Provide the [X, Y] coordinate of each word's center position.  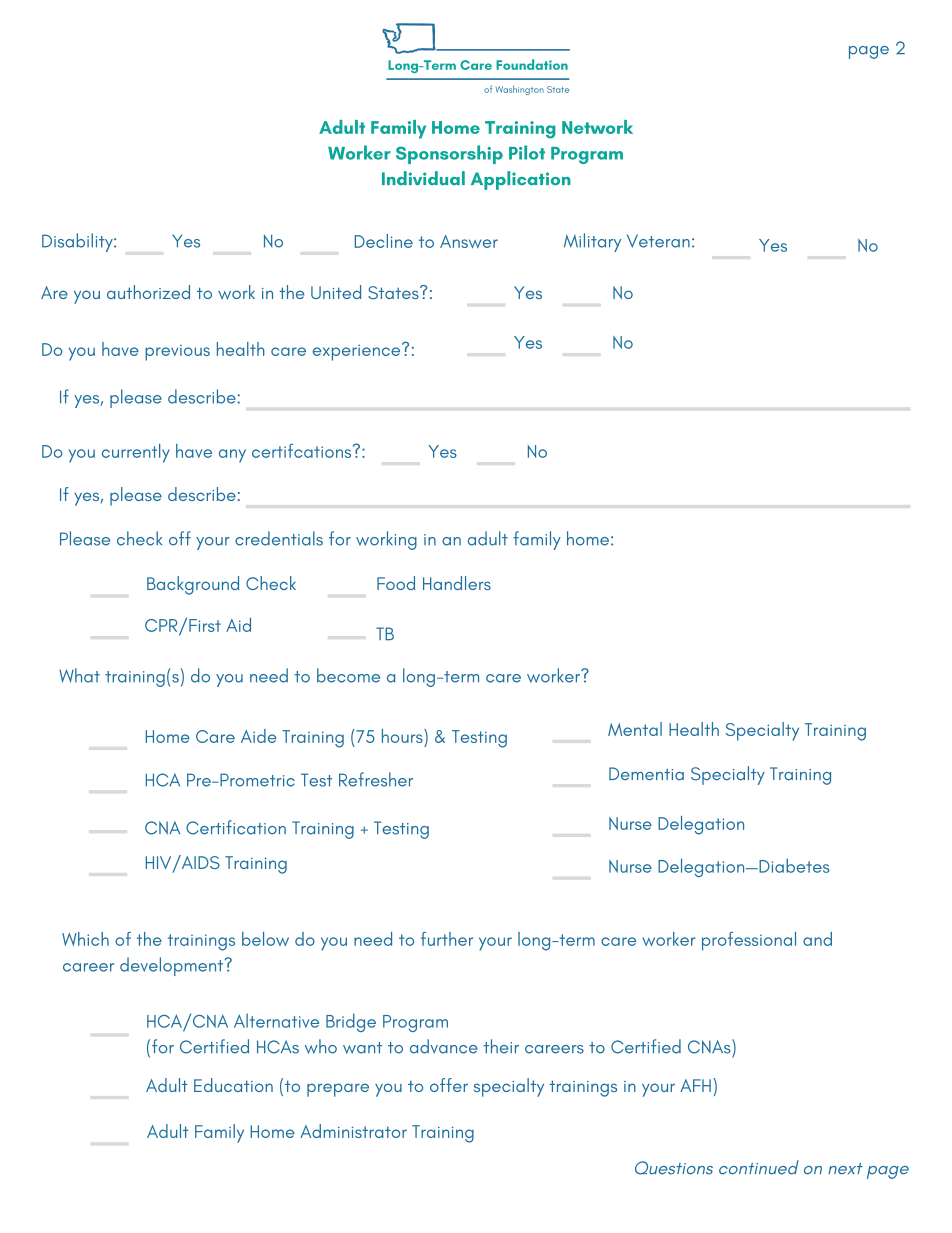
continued [759, 1167]
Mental [635, 729]
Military [592, 242]
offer [449, 1085]
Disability [78, 242]
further [447, 939]
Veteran [658, 241]
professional [749, 941]
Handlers [457, 583]
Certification [236, 827]
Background [193, 585]
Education [233, 1085]
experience [358, 352]
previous [177, 353]
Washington [519, 90]
